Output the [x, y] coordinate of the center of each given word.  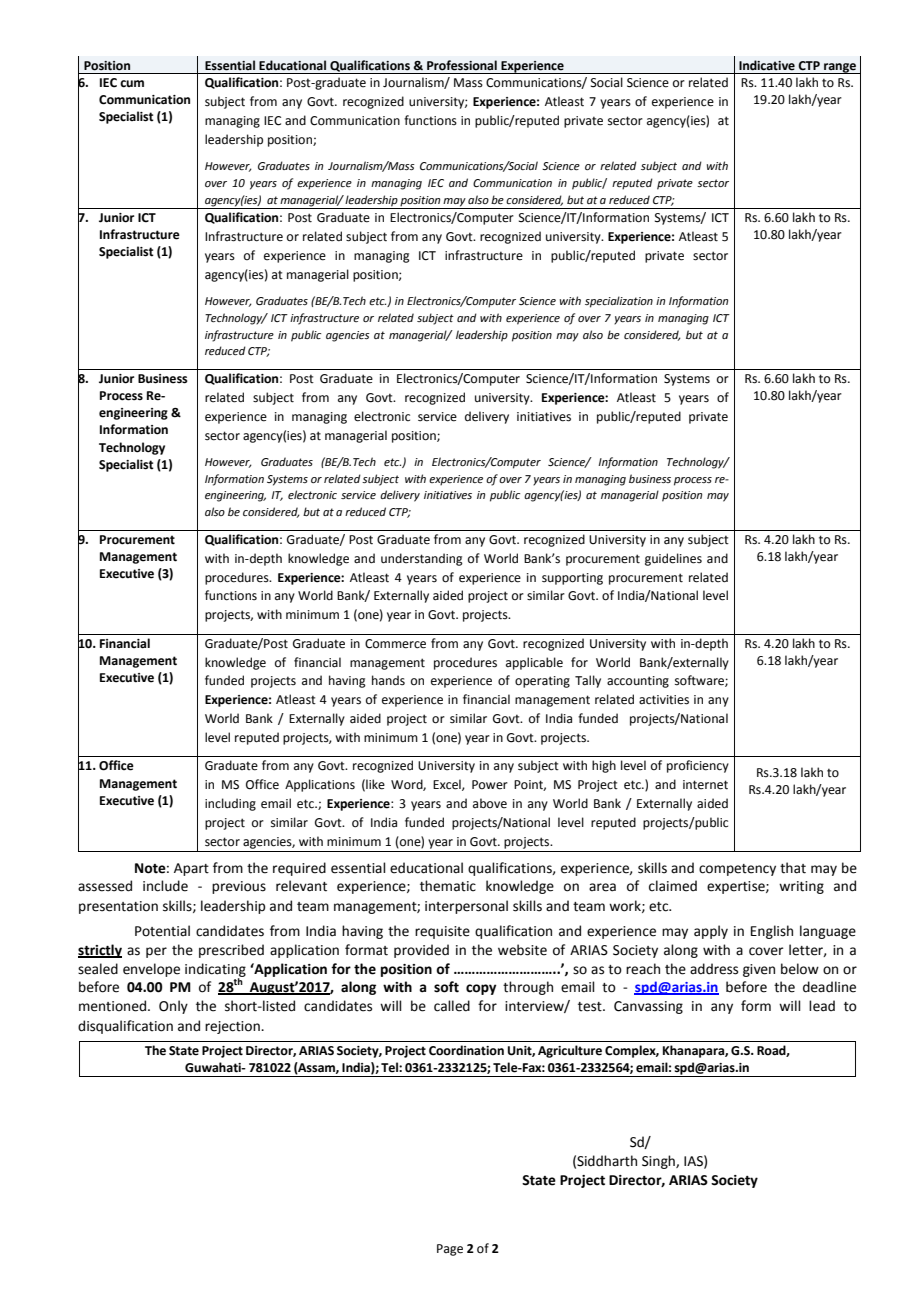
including [230, 804]
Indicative [767, 65]
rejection [233, 1027]
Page [450, 1250]
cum [132, 84]
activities [664, 700]
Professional [462, 65]
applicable [534, 663]
